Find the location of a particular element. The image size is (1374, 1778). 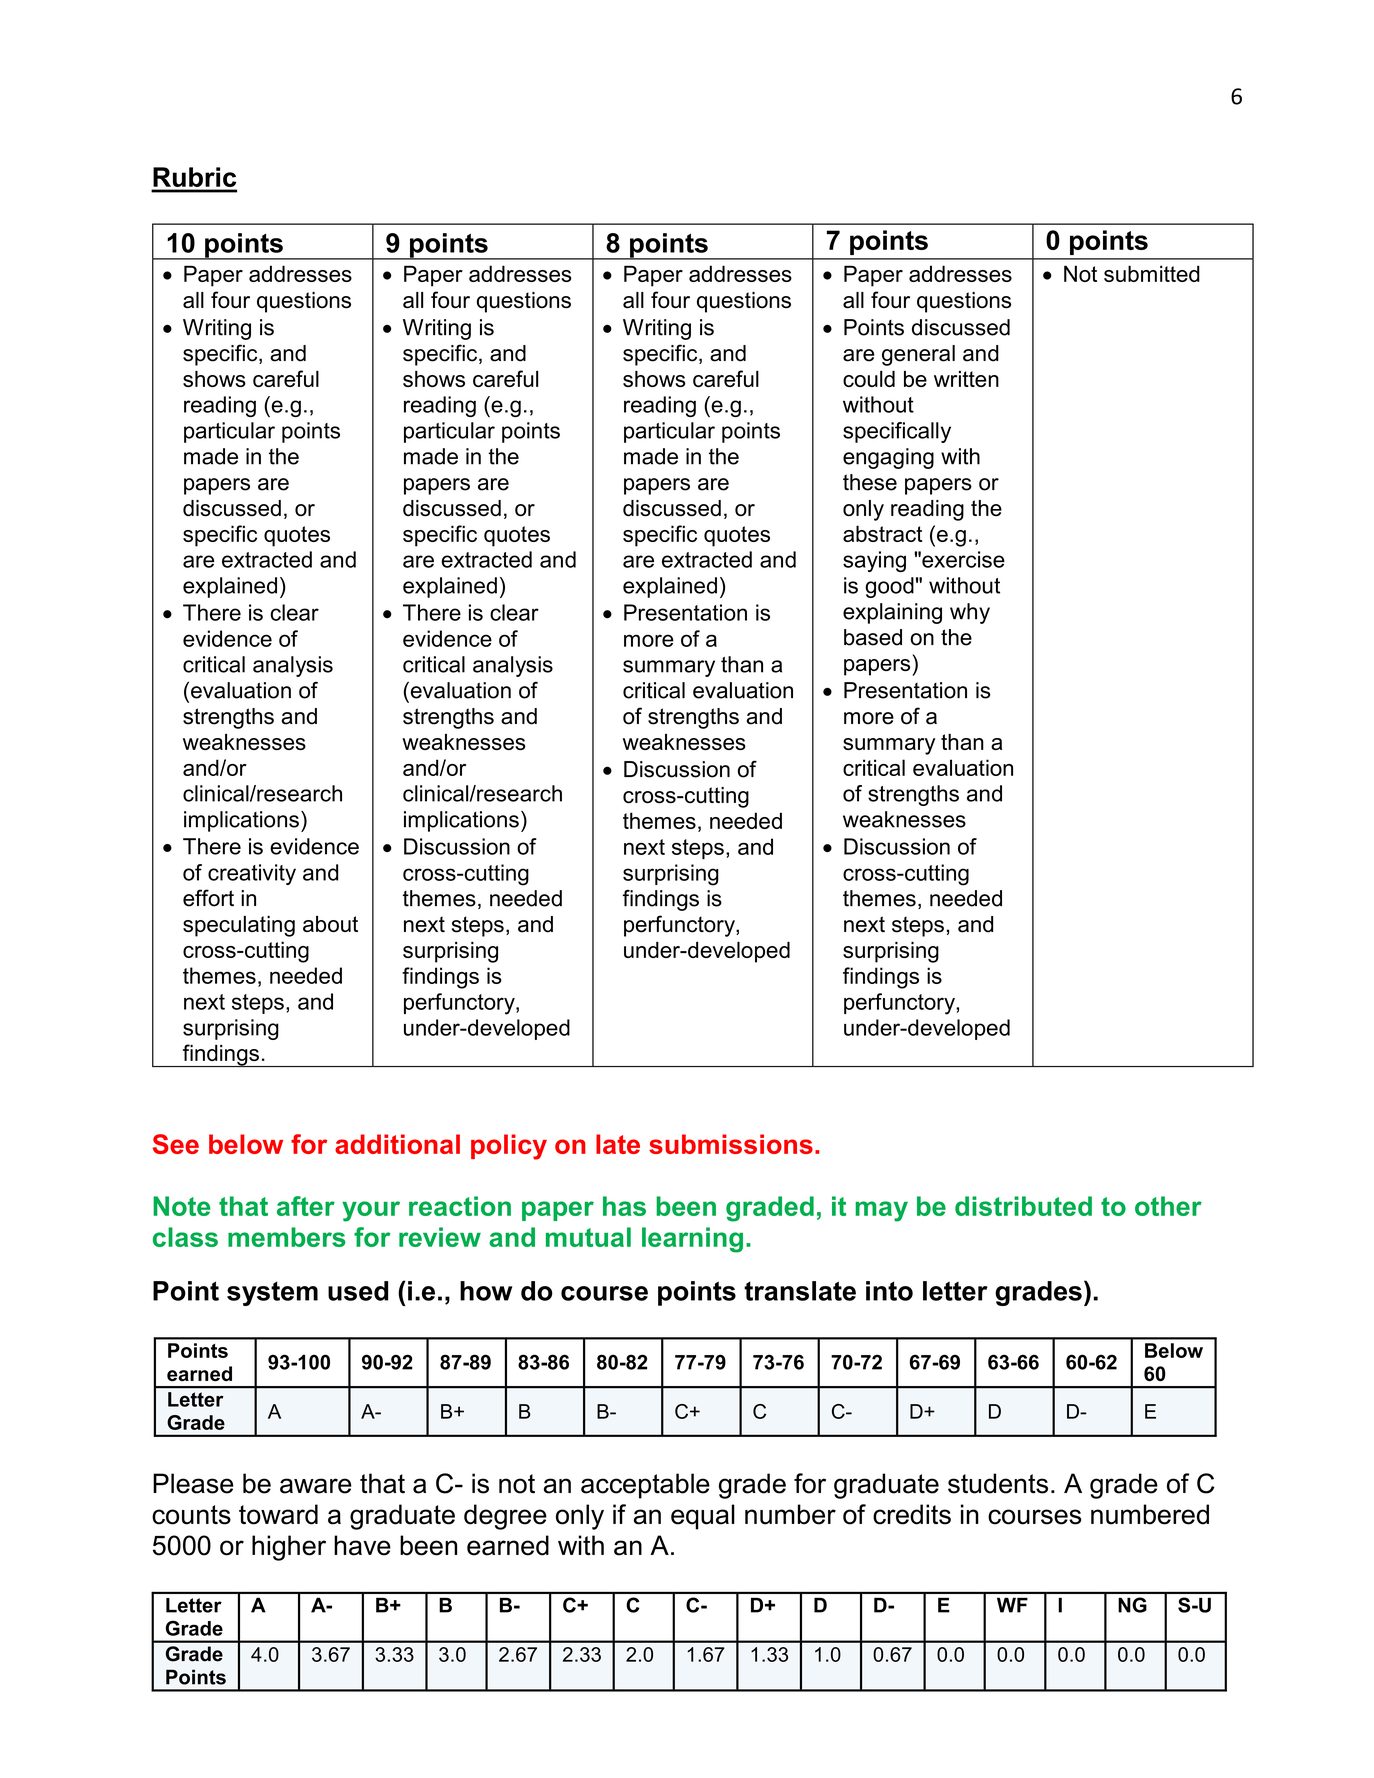

creativity is located at coordinates (252, 874).
